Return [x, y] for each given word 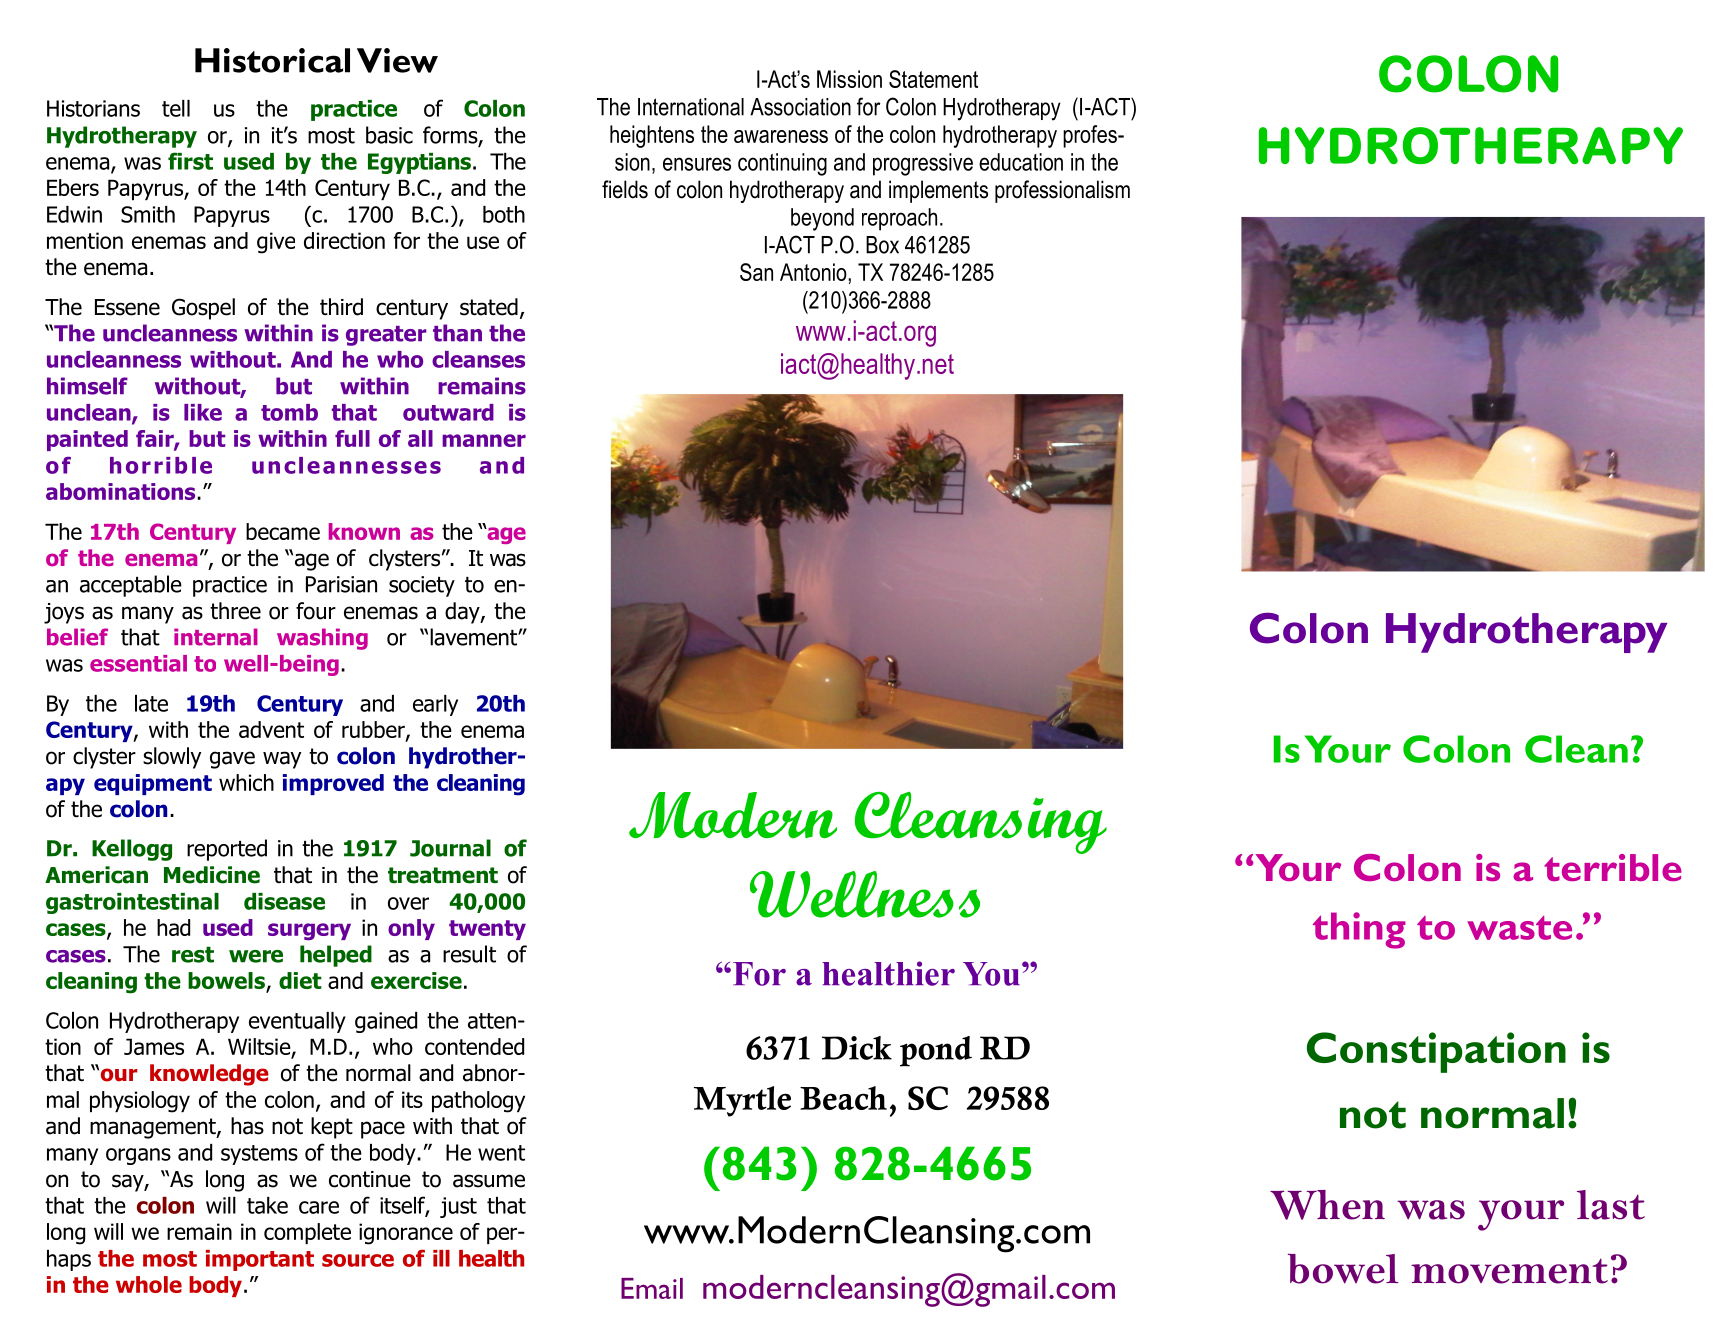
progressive [923, 164]
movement [1509, 1271]
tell [176, 108]
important [260, 1260]
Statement [933, 79]
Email [652, 1288]
